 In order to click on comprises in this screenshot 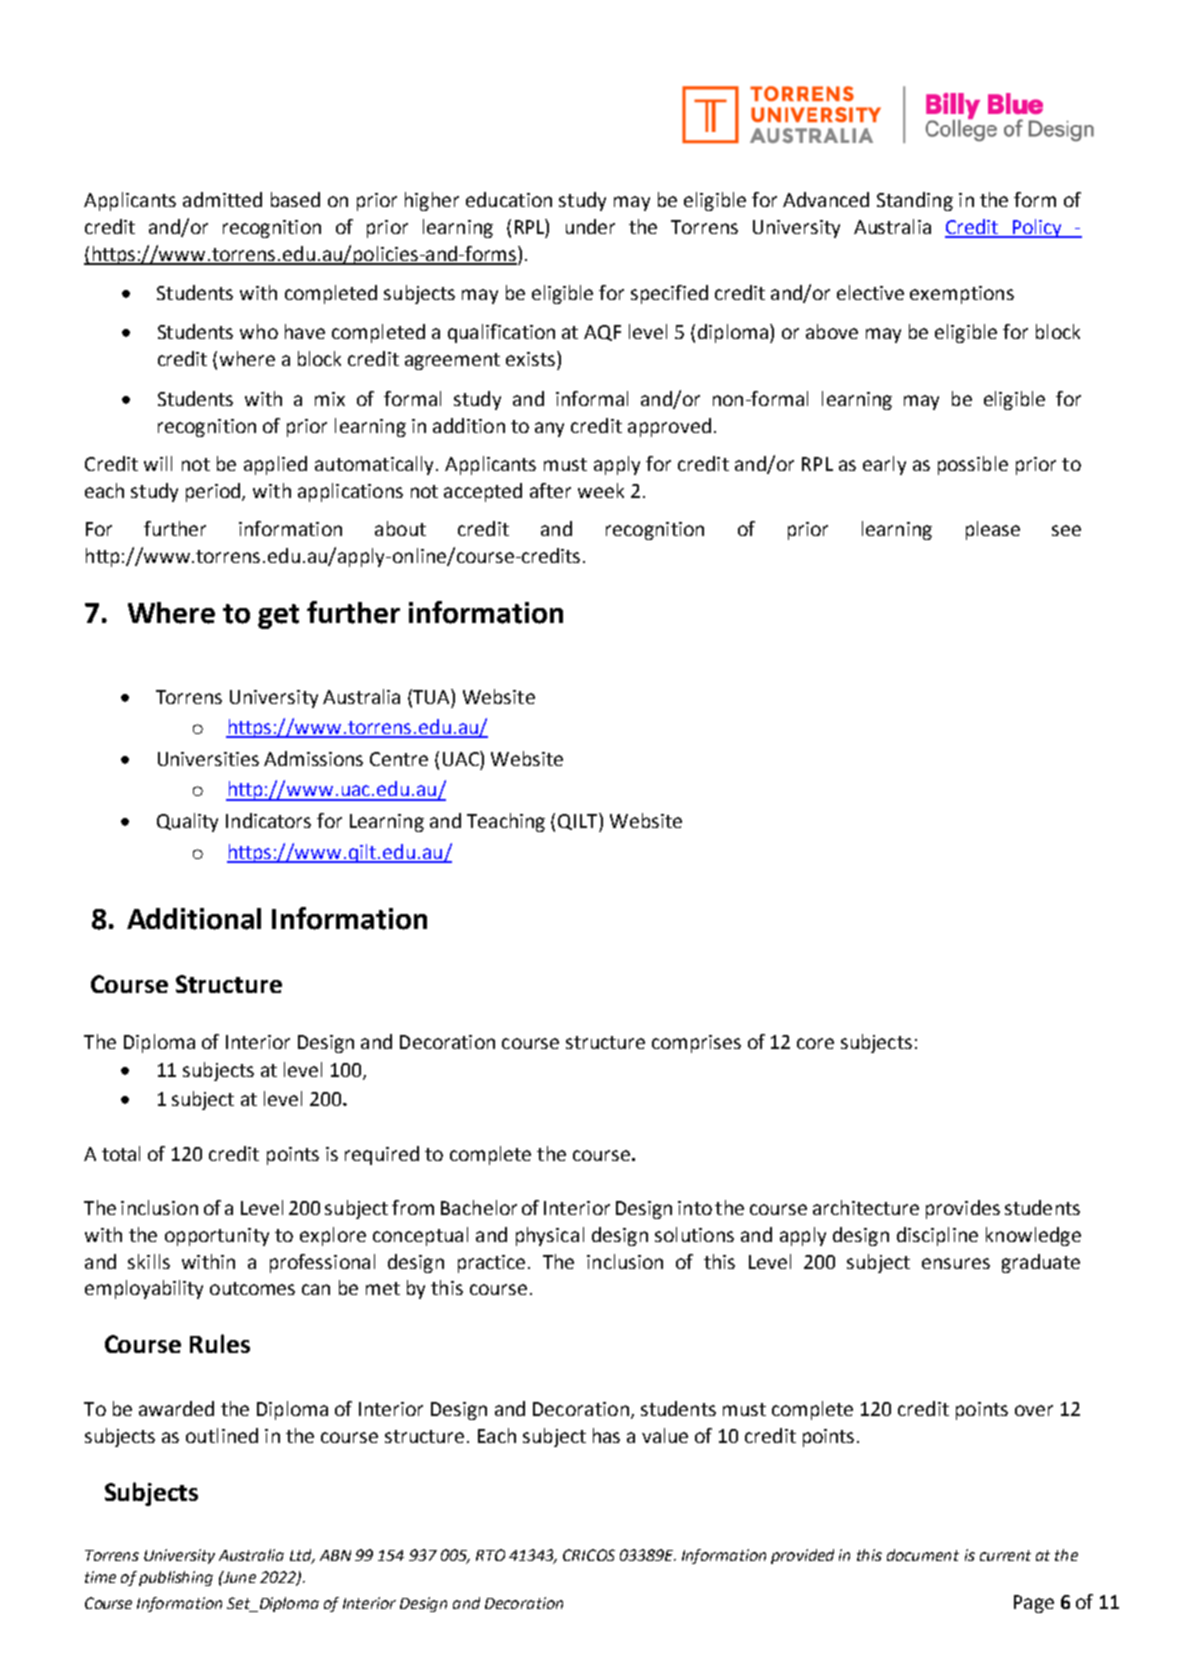, I will do `click(696, 1044)`.
